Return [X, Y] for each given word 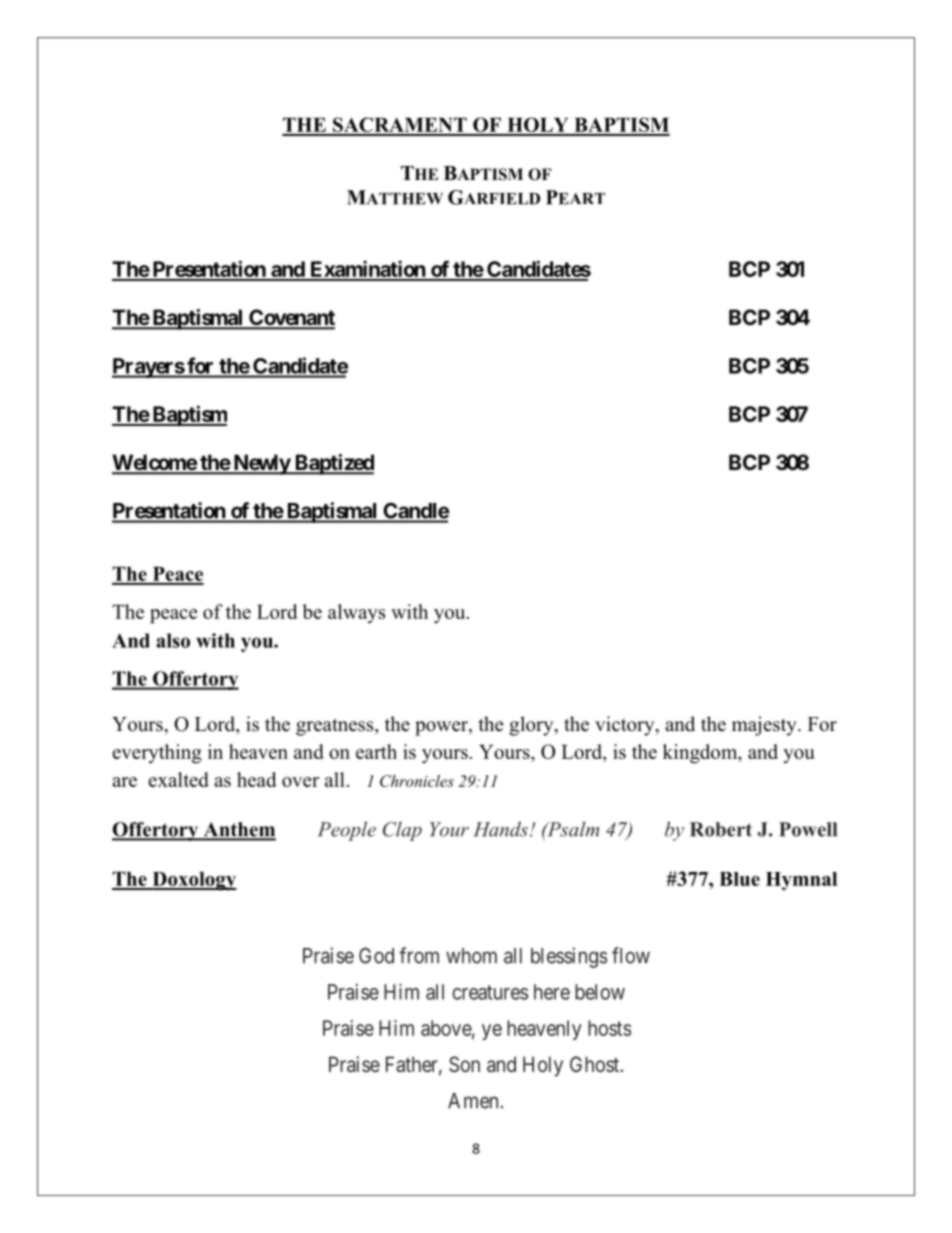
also [173, 640]
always [356, 614]
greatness [336, 727]
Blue [739, 879]
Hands [501, 829]
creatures [490, 992]
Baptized [333, 464]
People [347, 831]
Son [464, 1064]
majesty [765, 726]
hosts [609, 1028]
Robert [721, 829]
